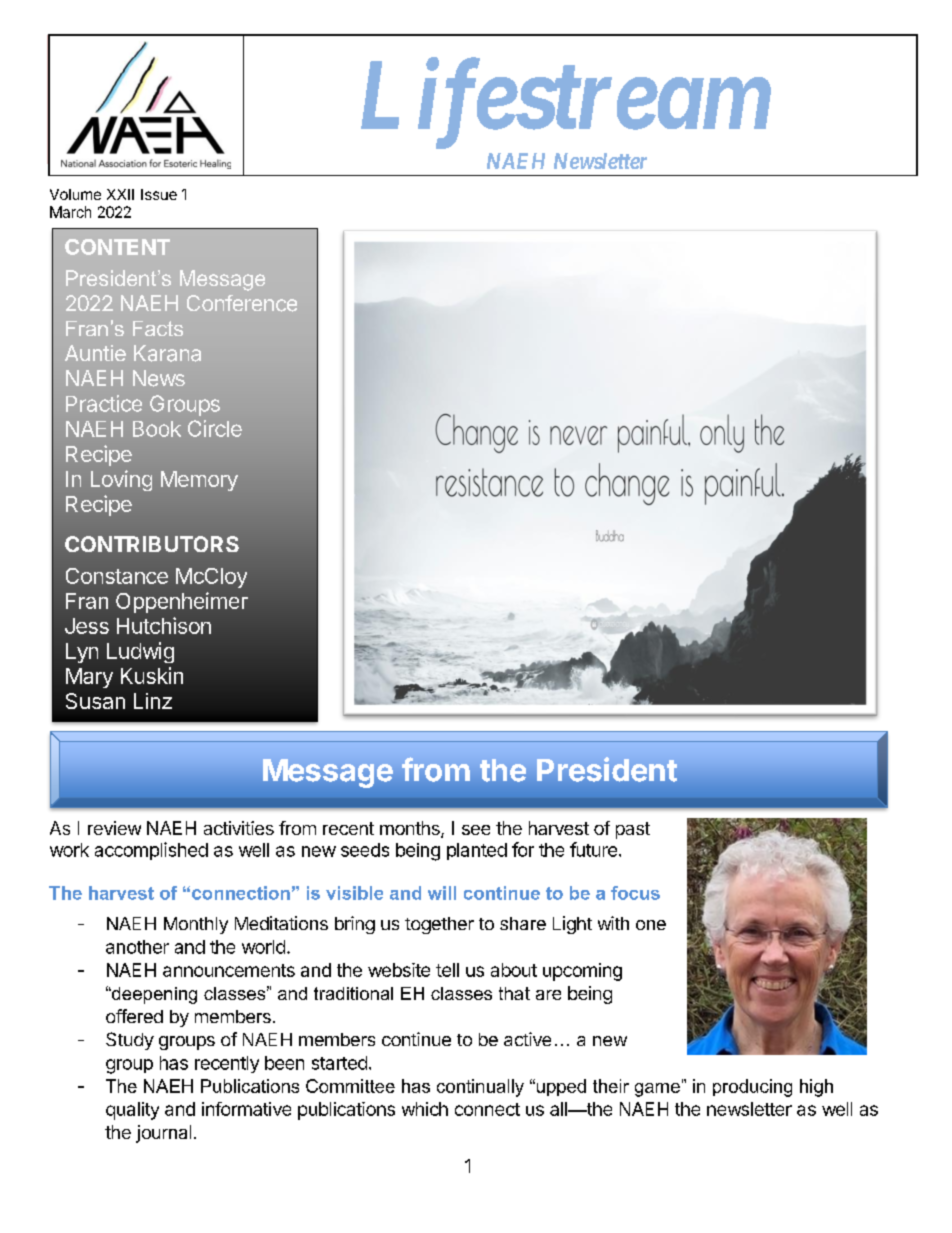 The height and width of the page is (1233, 952). What do you see at coordinates (157, 429) in the page?
I see `Book` at bounding box center [157, 429].
